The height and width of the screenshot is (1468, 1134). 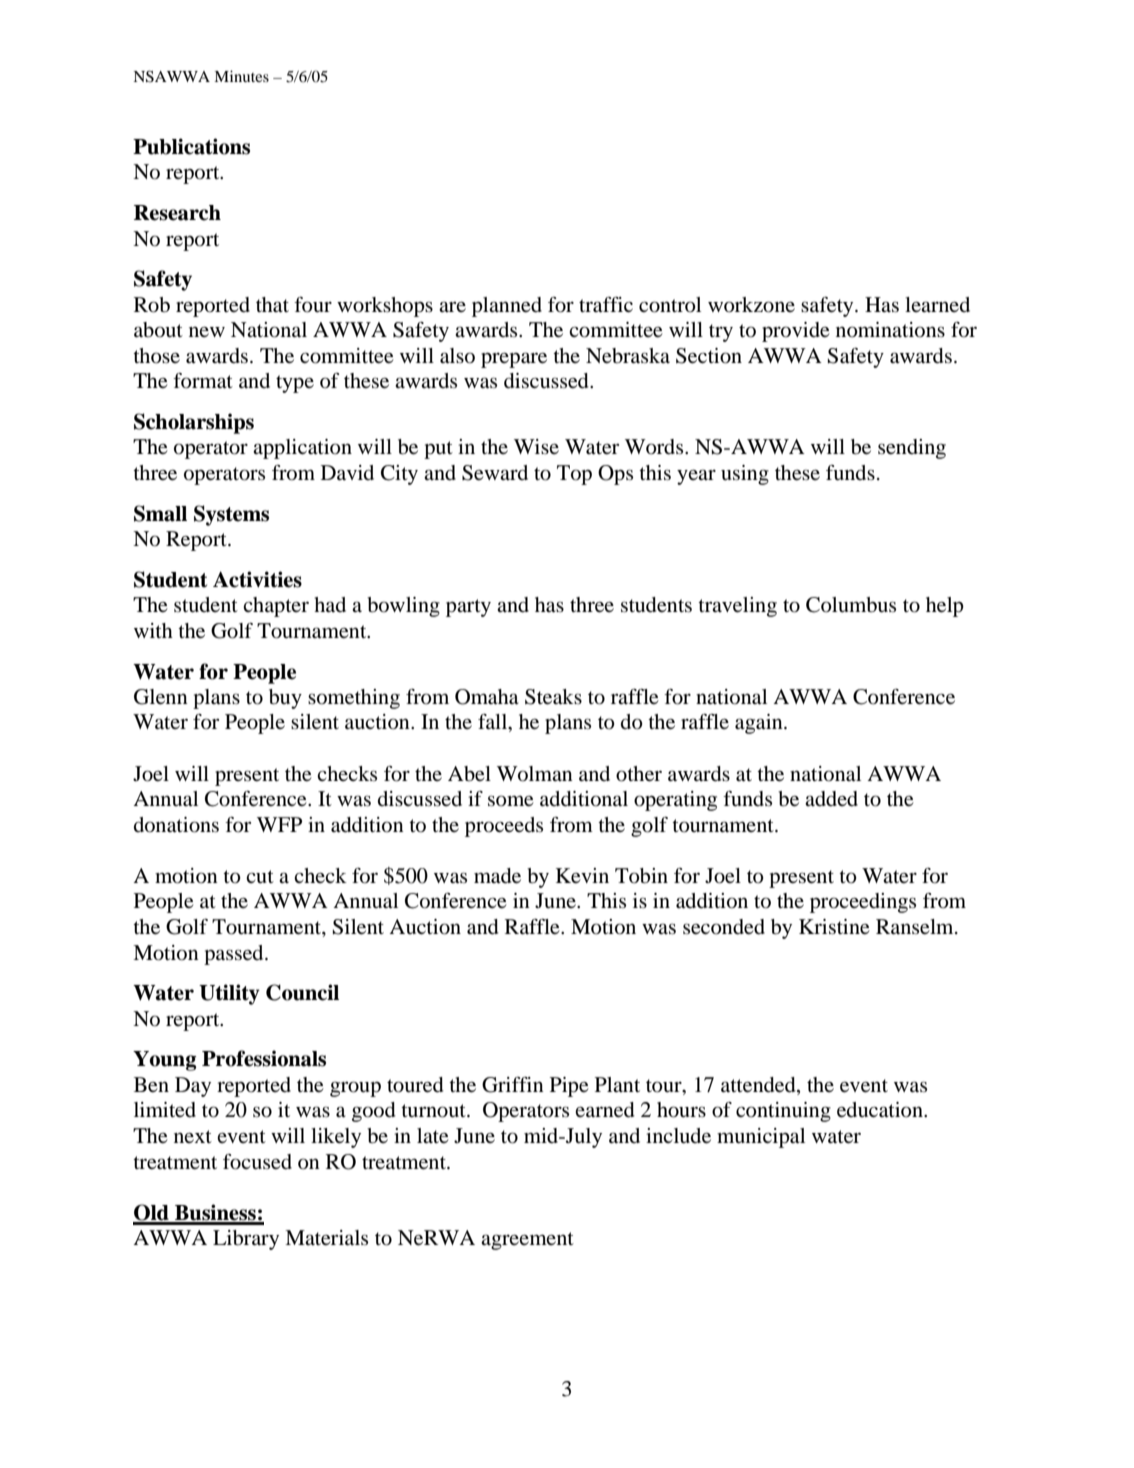 What do you see at coordinates (851, 605) in the screenshot?
I see `Columbus` at bounding box center [851, 605].
